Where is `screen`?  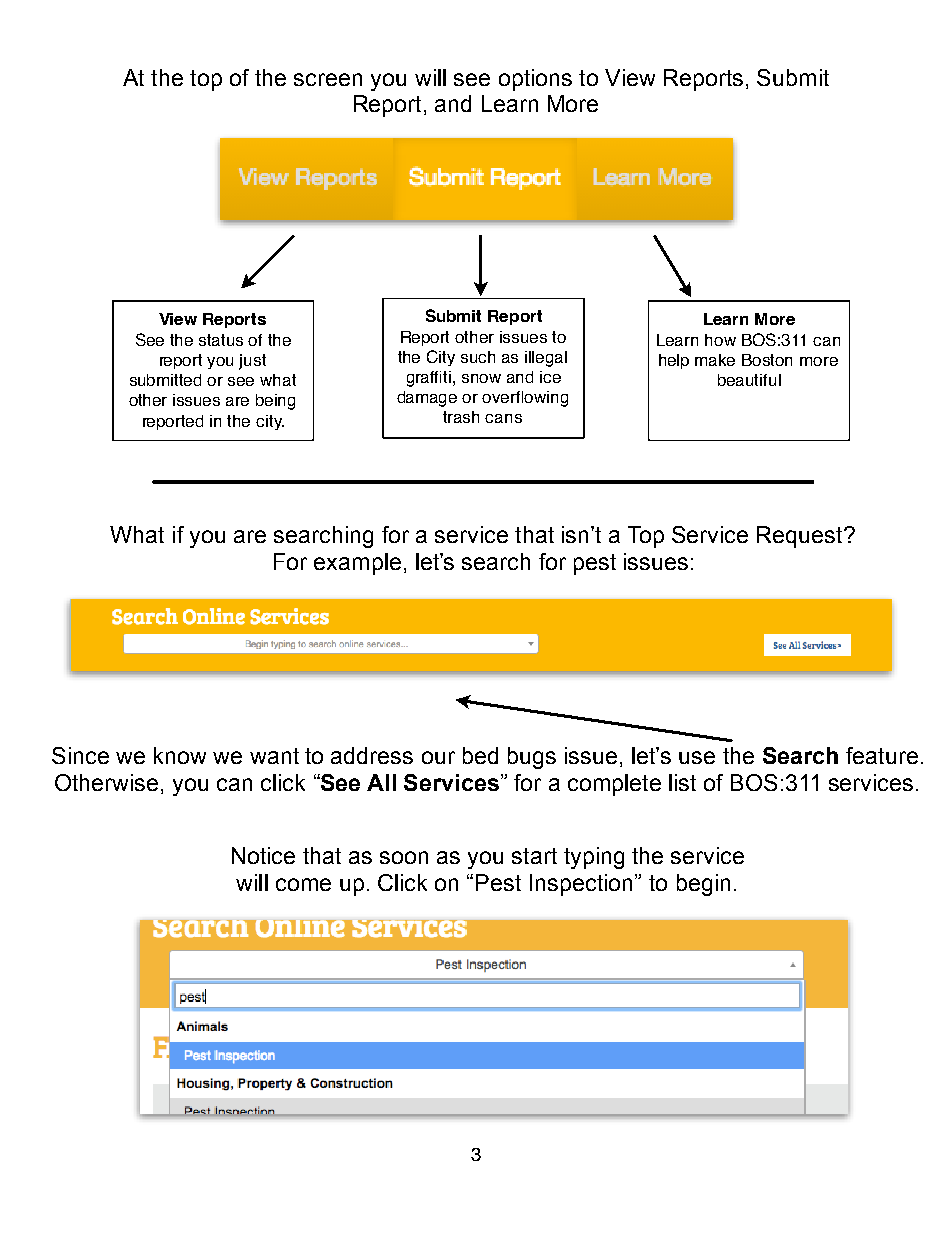
screen is located at coordinates (328, 79).
